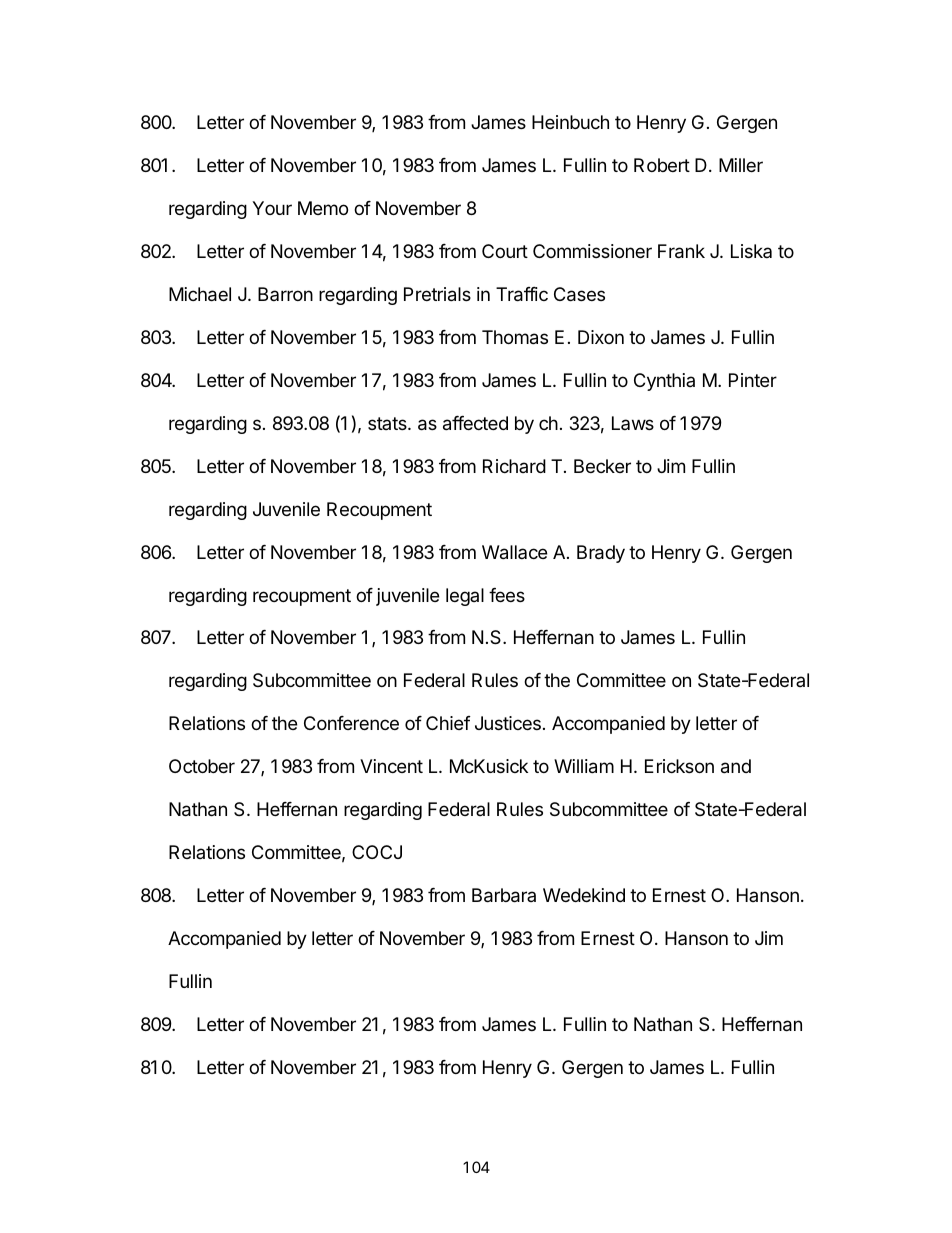  Describe the element at coordinates (272, 208) in the page. I see `Your` at that location.
